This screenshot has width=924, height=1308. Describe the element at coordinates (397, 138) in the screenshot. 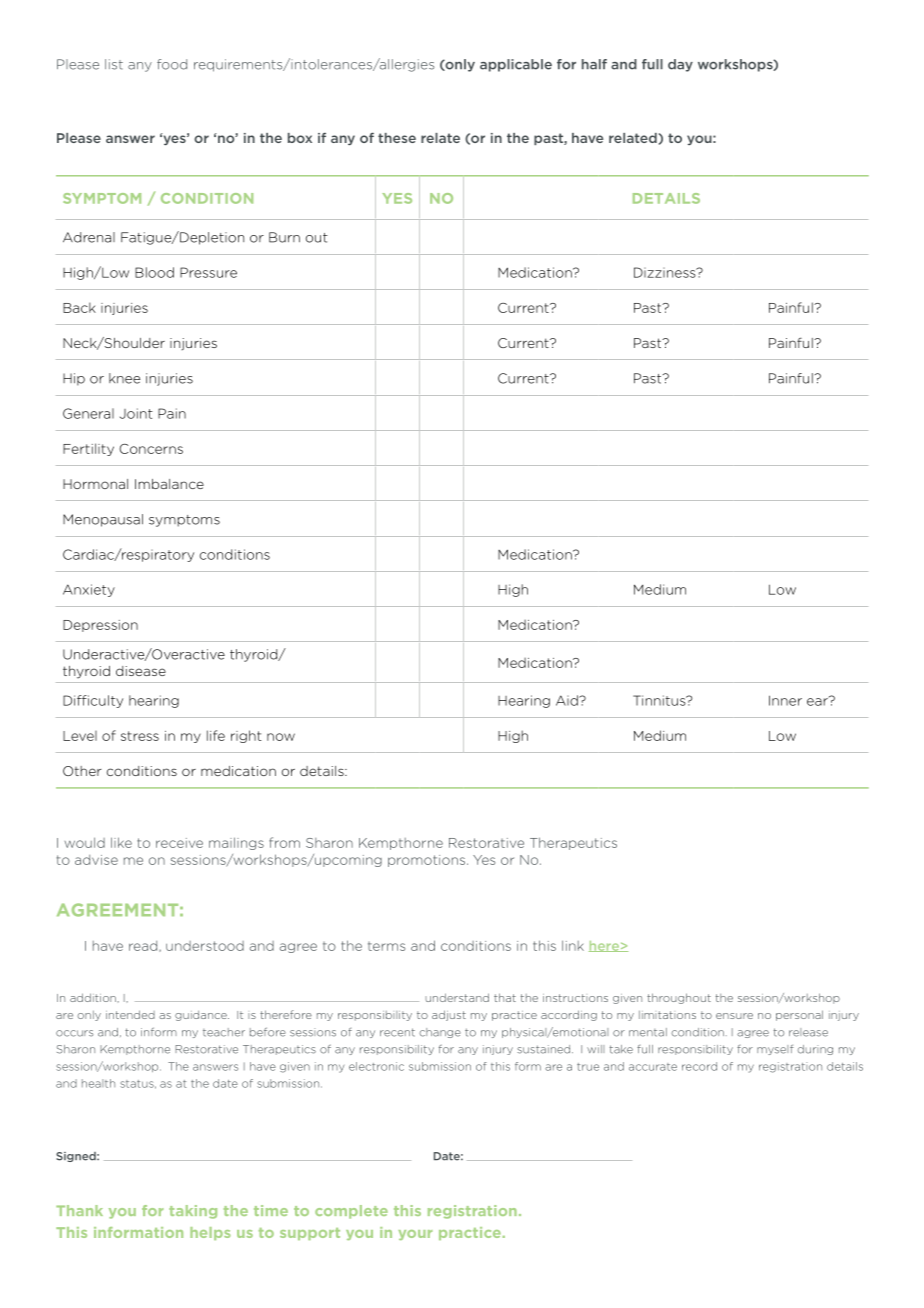

I see `these` at that location.
